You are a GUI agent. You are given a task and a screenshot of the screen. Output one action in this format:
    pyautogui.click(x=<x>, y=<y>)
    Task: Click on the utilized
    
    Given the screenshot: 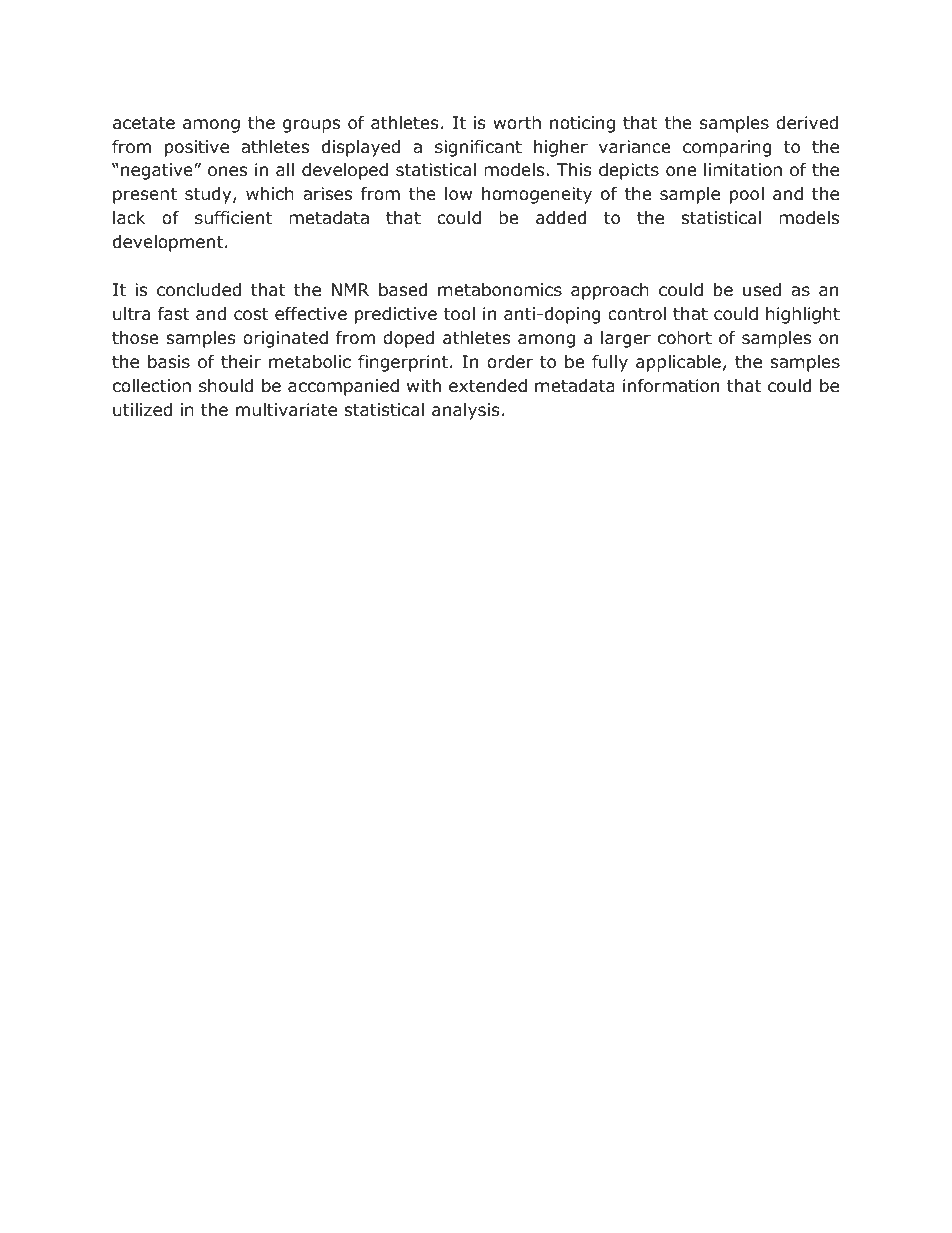 What is the action you would take?
    pyautogui.click(x=142, y=410)
